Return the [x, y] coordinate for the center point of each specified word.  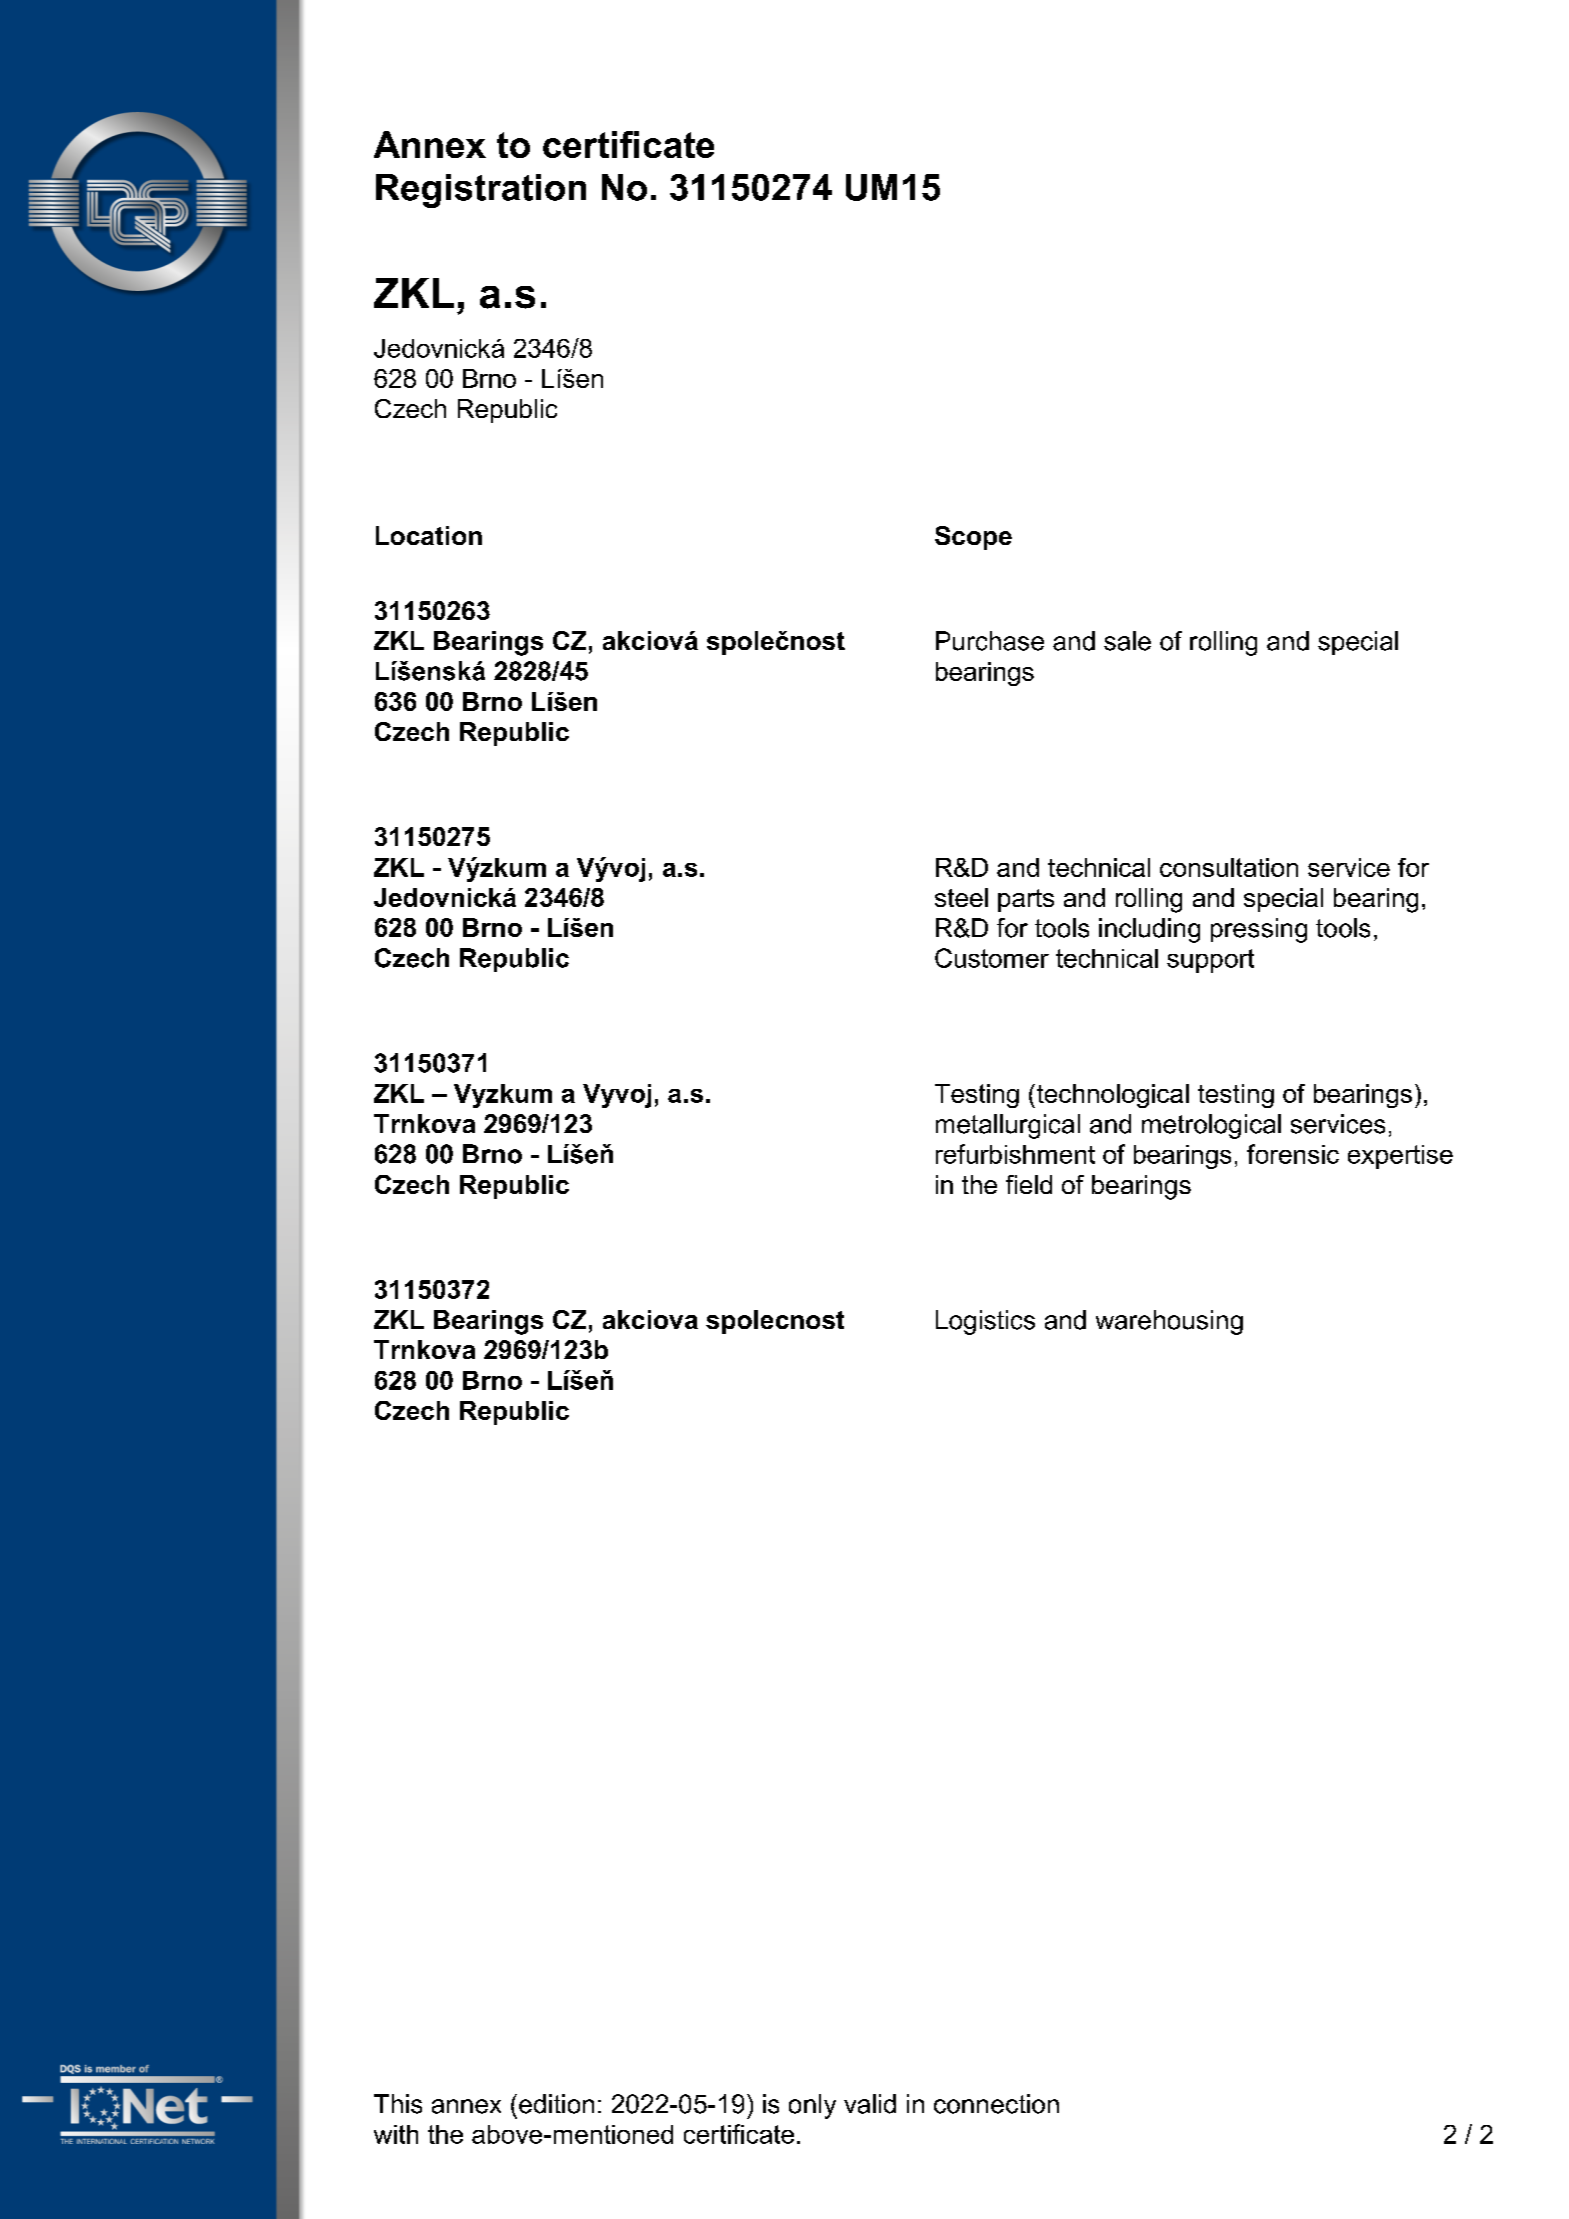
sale [1127, 641]
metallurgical [1008, 1126]
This [398, 2104]
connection [996, 2104]
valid [870, 2104]
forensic [1293, 1154]
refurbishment [1015, 1154]
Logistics [985, 1322]
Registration [481, 191]
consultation [1229, 867]
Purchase [990, 641]
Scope [973, 538]
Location [429, 535]
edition [556, 2104]
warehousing [1169, 1322]
